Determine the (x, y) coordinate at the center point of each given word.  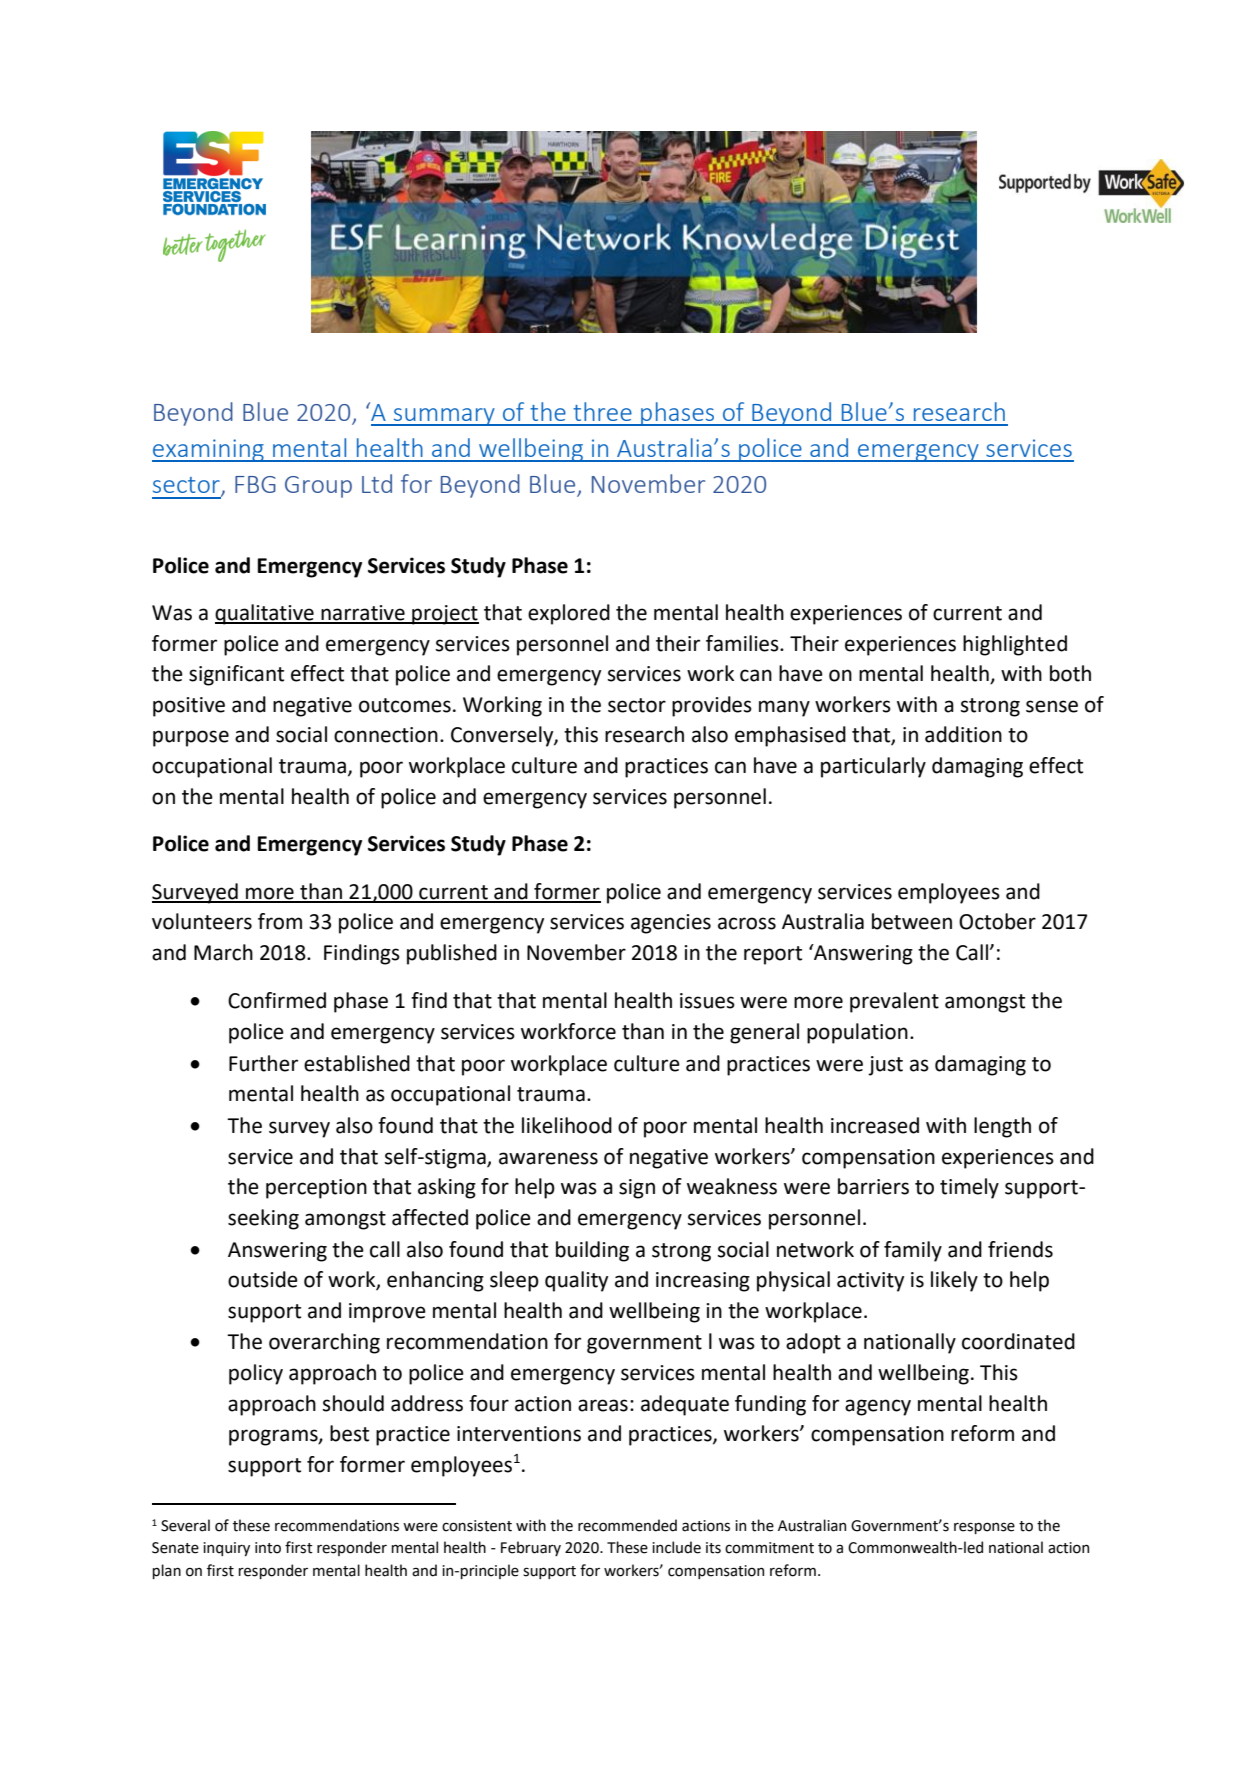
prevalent (894, 1002)
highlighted (1015, 645)
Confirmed (277, 1000)
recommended (627, 1525)
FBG (255, 484)
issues (707, 1001)
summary (444, 417)
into (268, 1548)
